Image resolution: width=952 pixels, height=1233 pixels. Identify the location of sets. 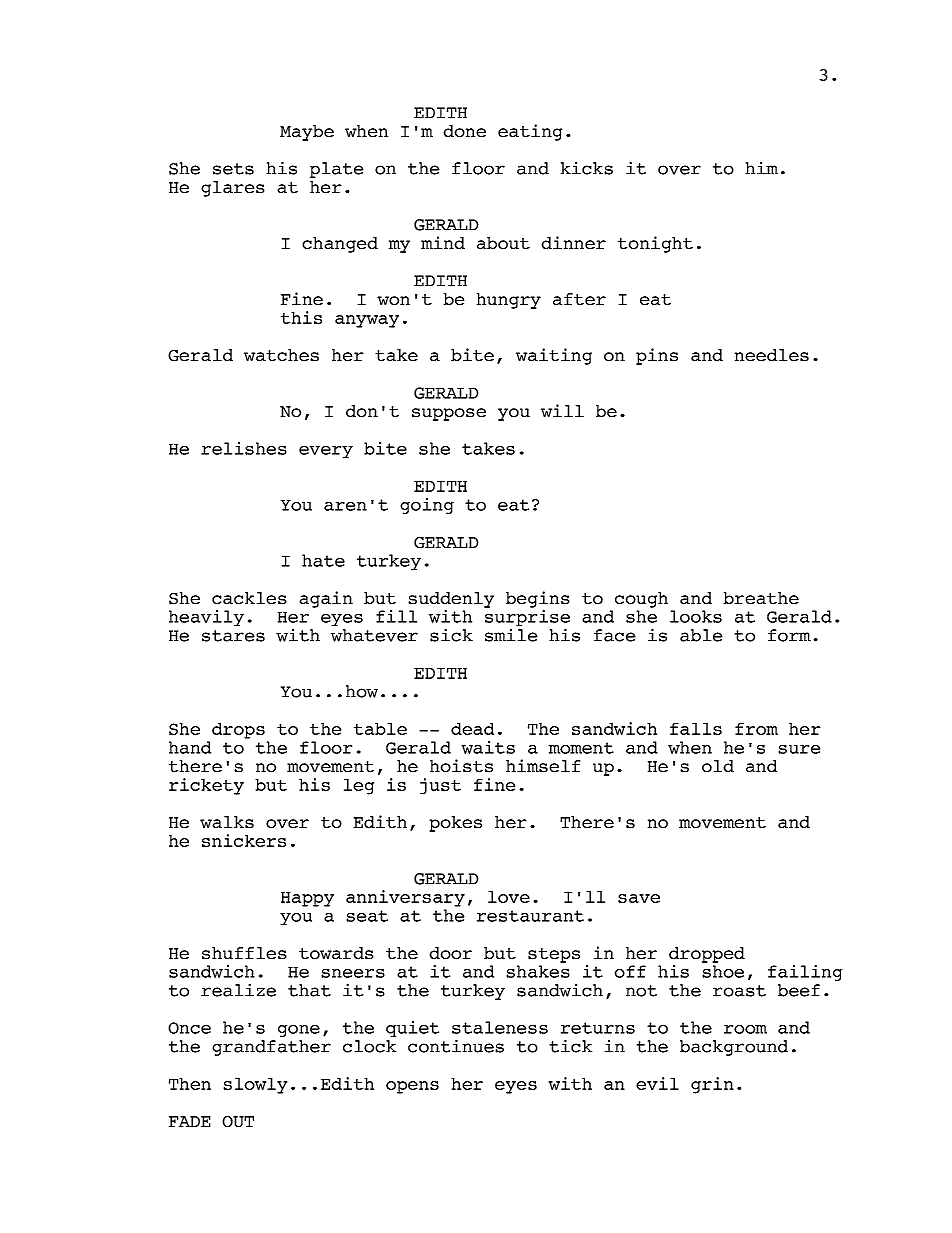
(233, 169).
